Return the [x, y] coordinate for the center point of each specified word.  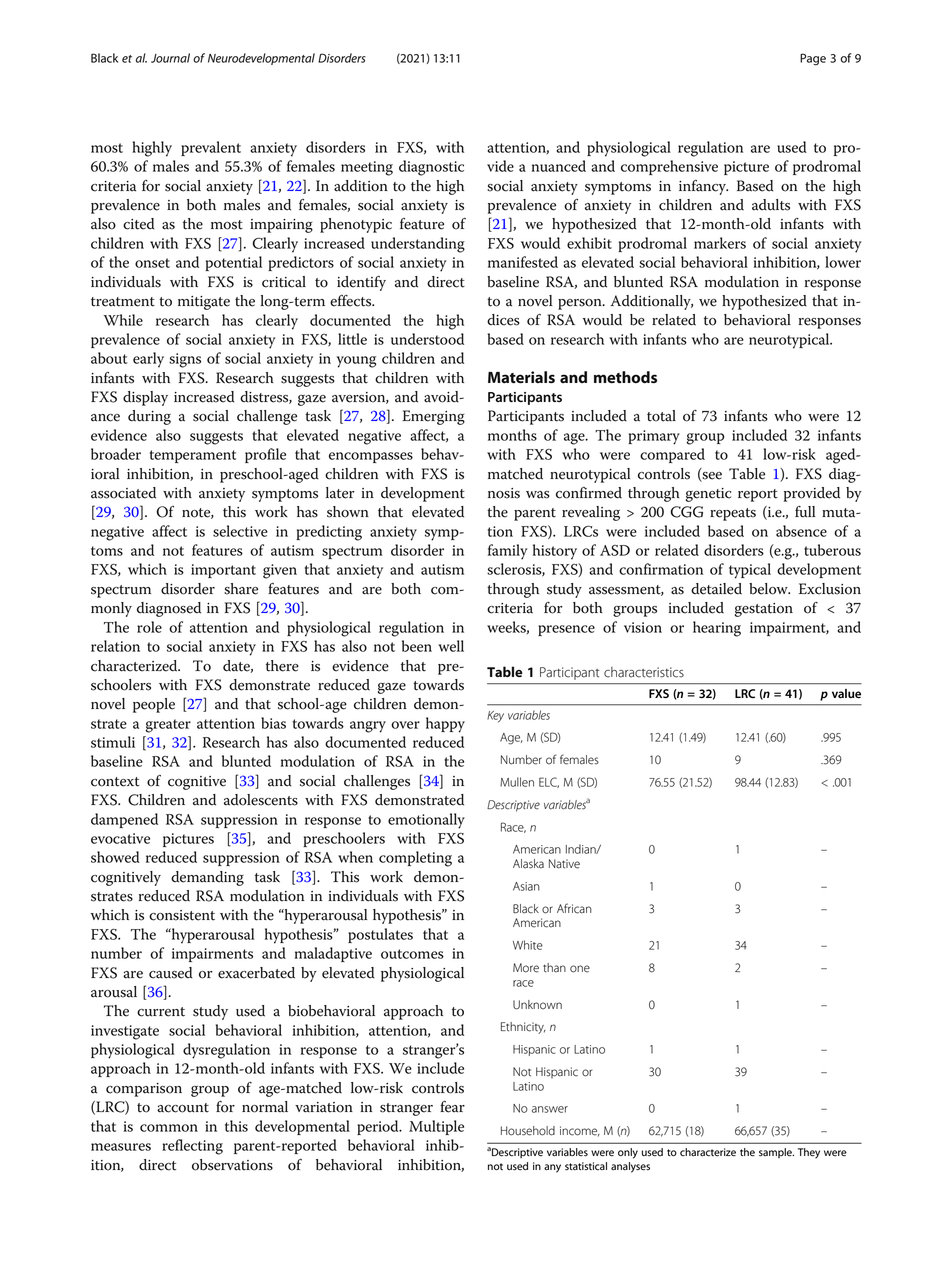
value [846, 693]
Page [813, 59]
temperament [193, 456]
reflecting [192, 1147]
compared [672, 455]
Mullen [517, 782]
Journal [170, 58]
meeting [367, 168]
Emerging [433, 417]
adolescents [261, 800]
